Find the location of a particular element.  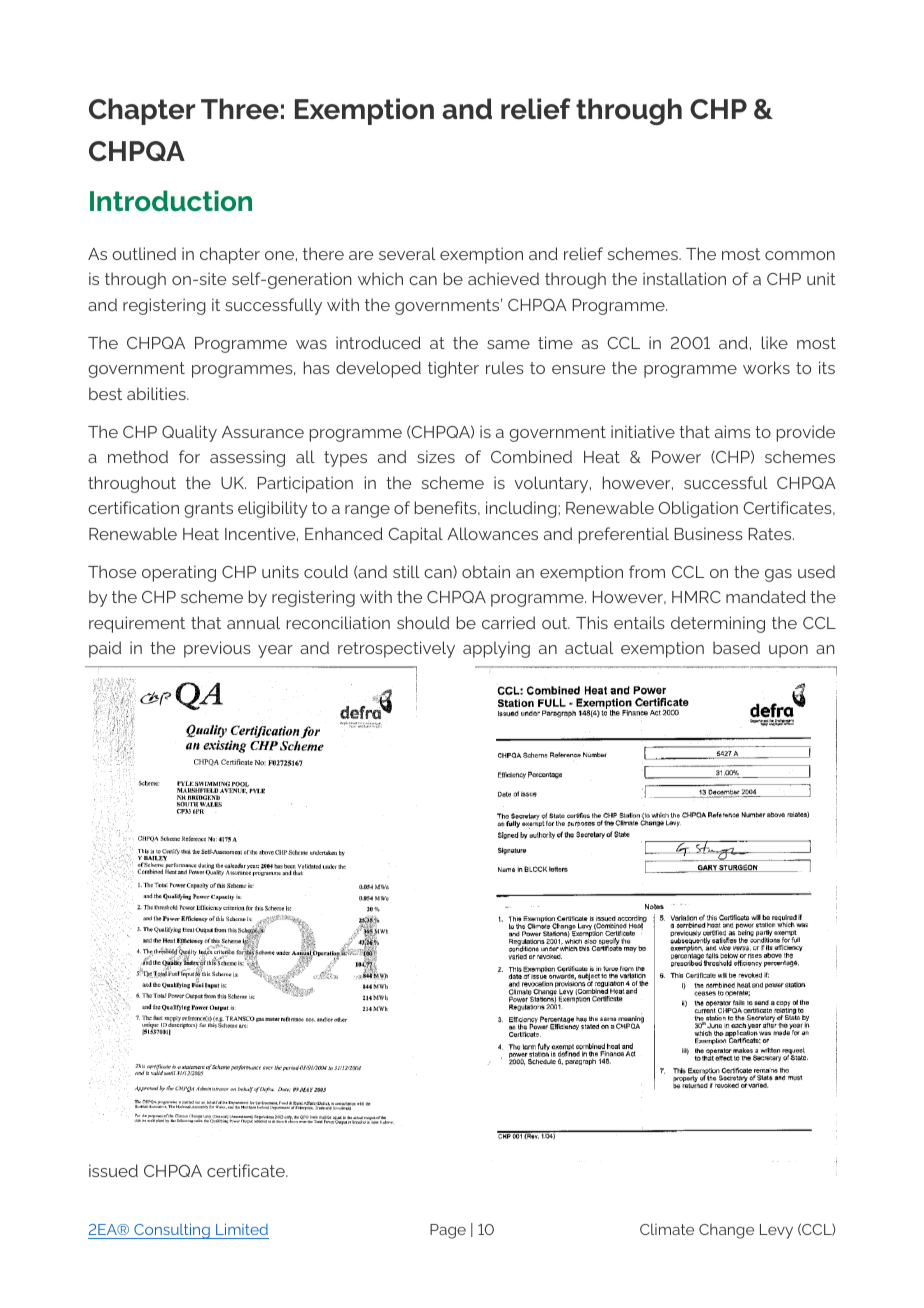

sizes is located at coordinates (436, 456).
